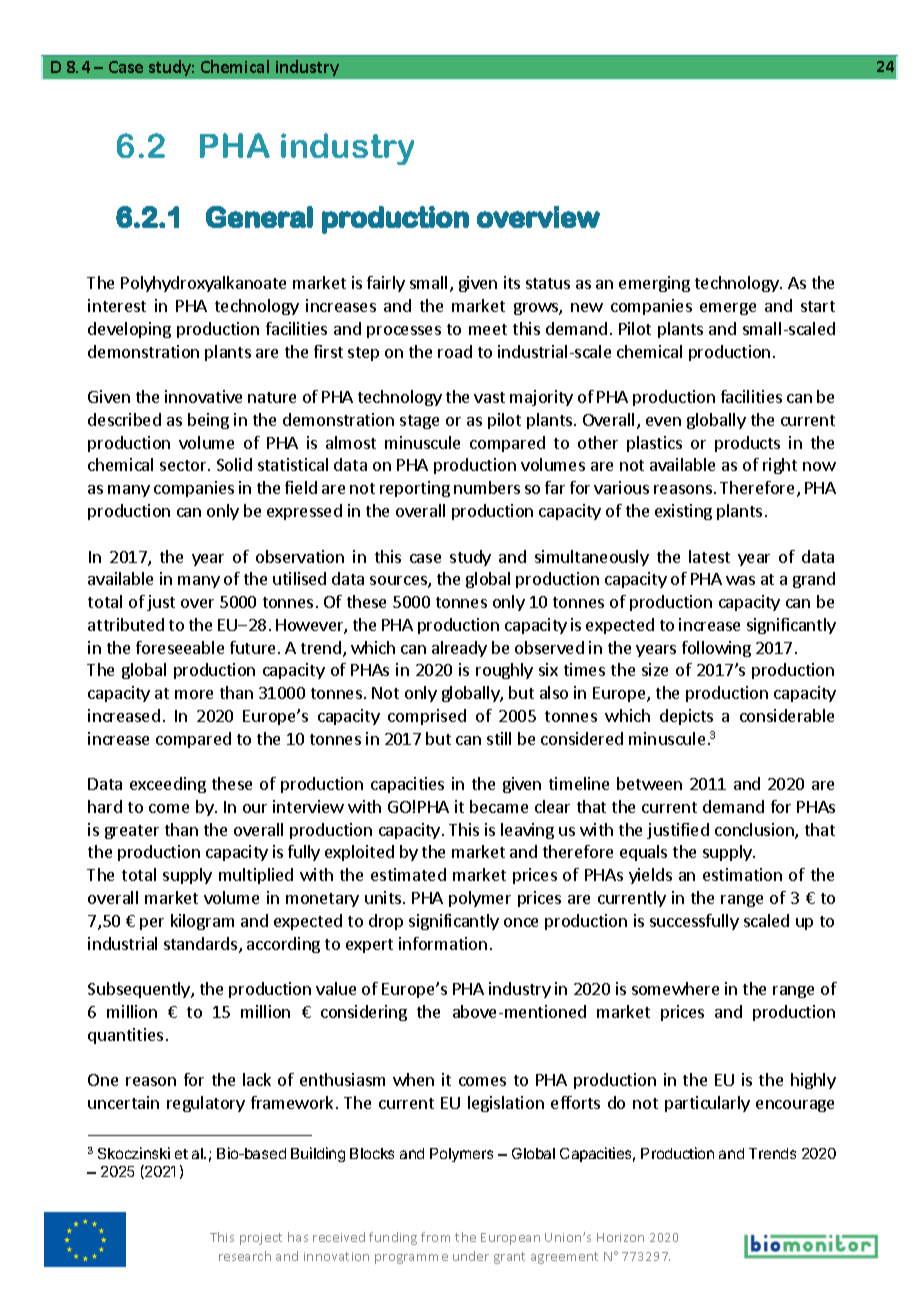 The width and height of the document is (924, 1309). What do you see at coordinates (675, 988) in the document?
I see `somewhere` at bounding box center [675, 988].
